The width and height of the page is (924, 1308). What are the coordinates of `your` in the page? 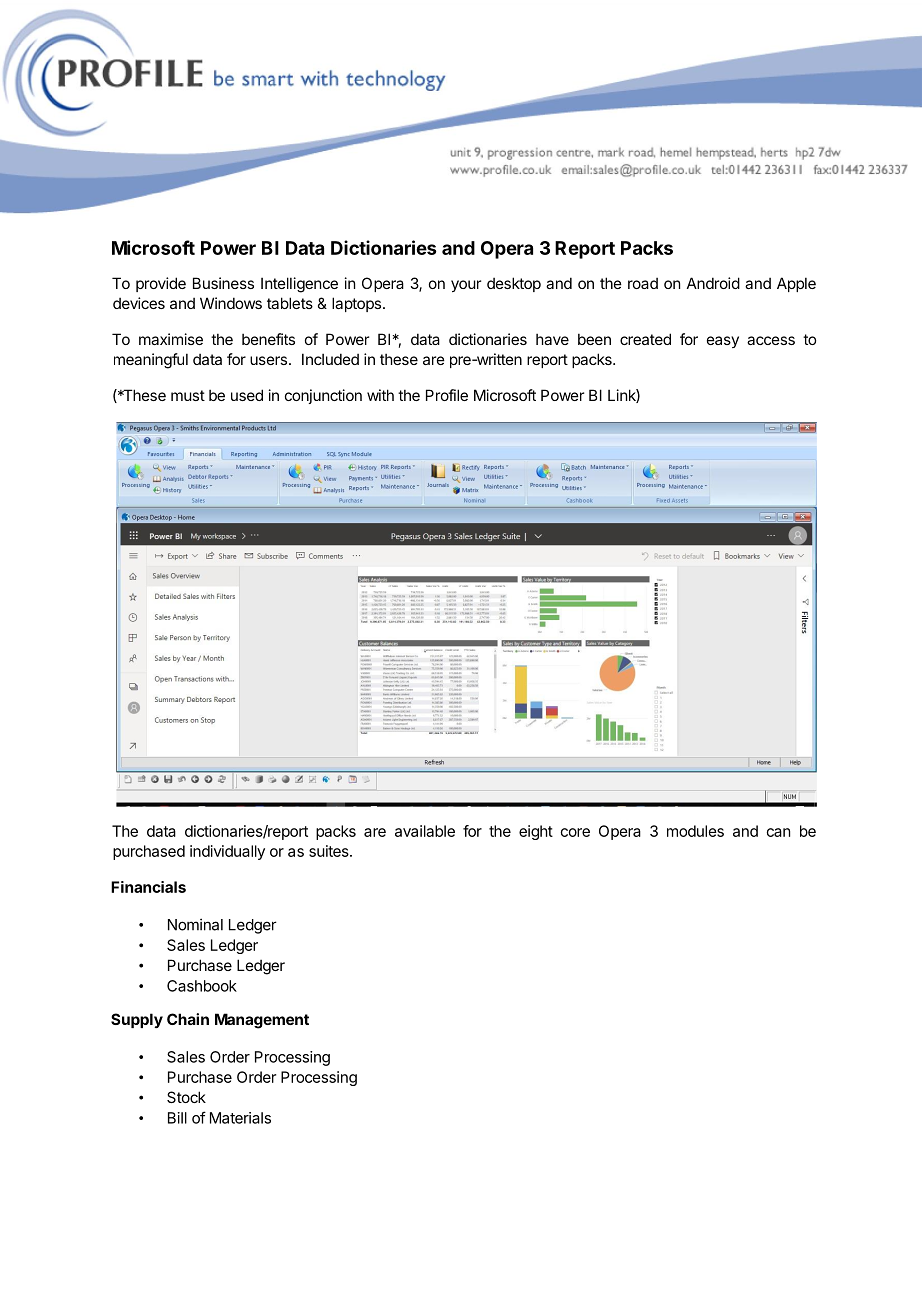 It's located at (466, 286).
